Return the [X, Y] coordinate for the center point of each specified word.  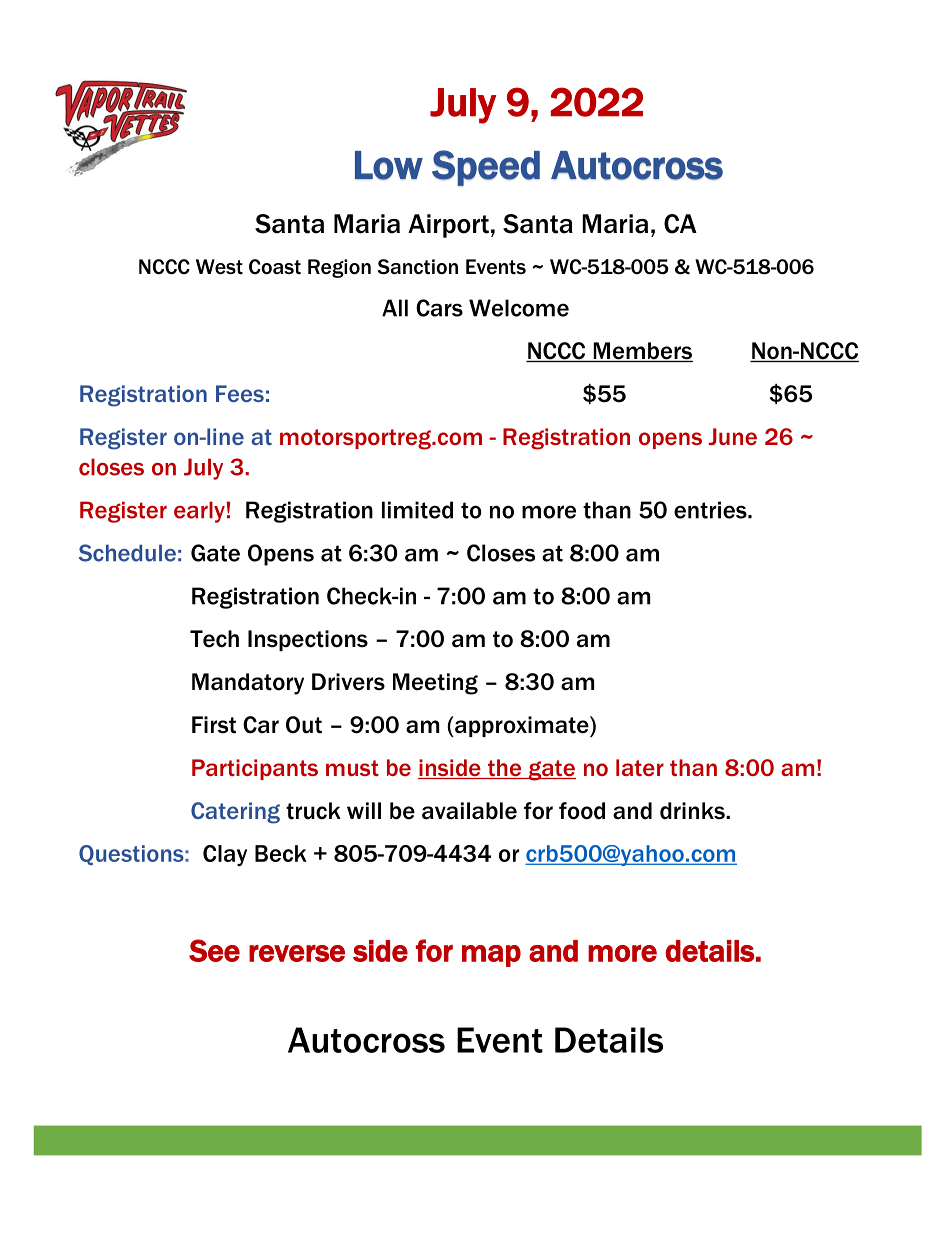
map [491, 956]
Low [389, 165]
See [214, 950]
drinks [693, 811]
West [219, 267]
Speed [486, 168]
